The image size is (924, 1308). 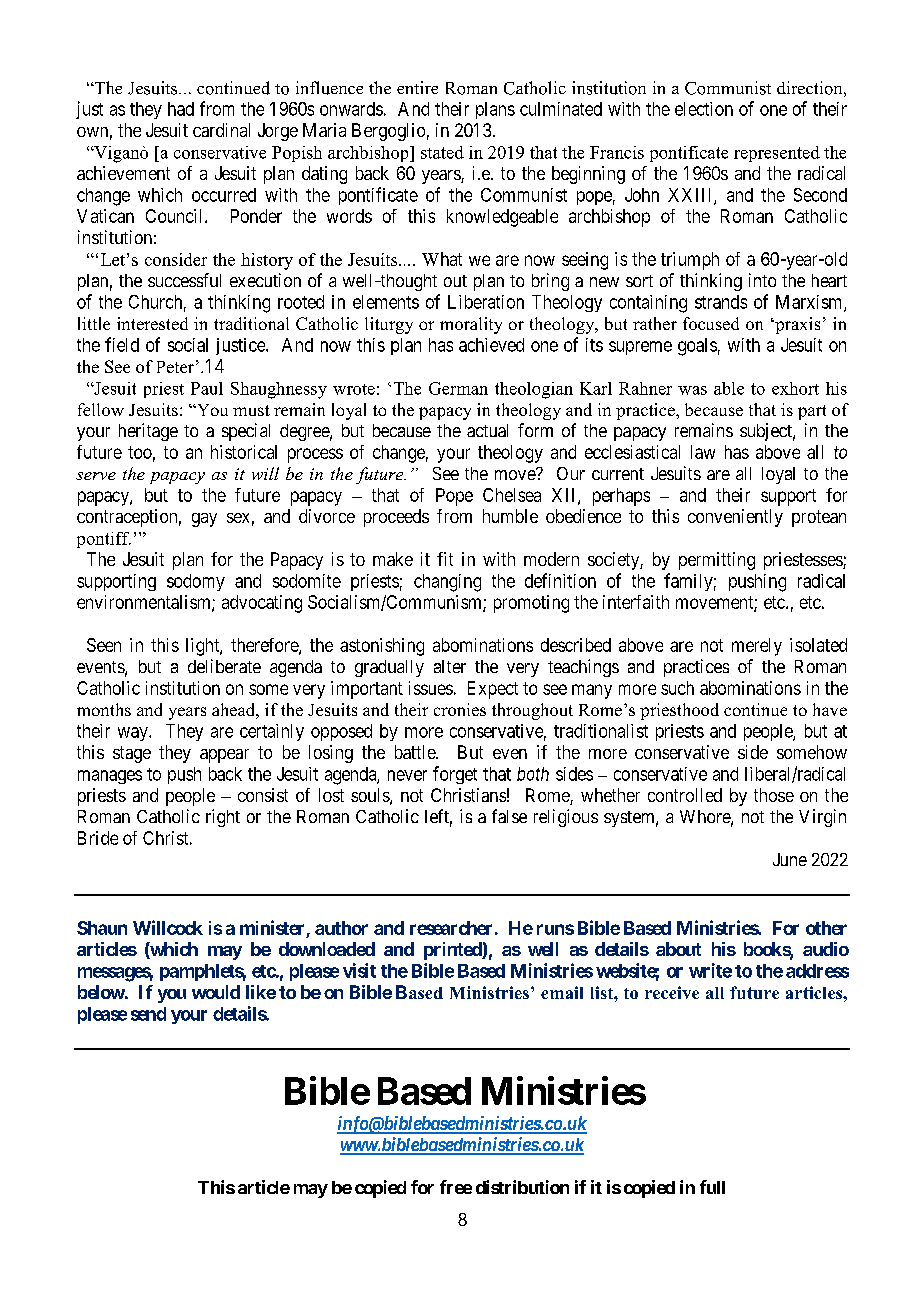 What do you see at coordinates (442, 152) in the page?
I see `stated` at bounding box center [442, 152].
